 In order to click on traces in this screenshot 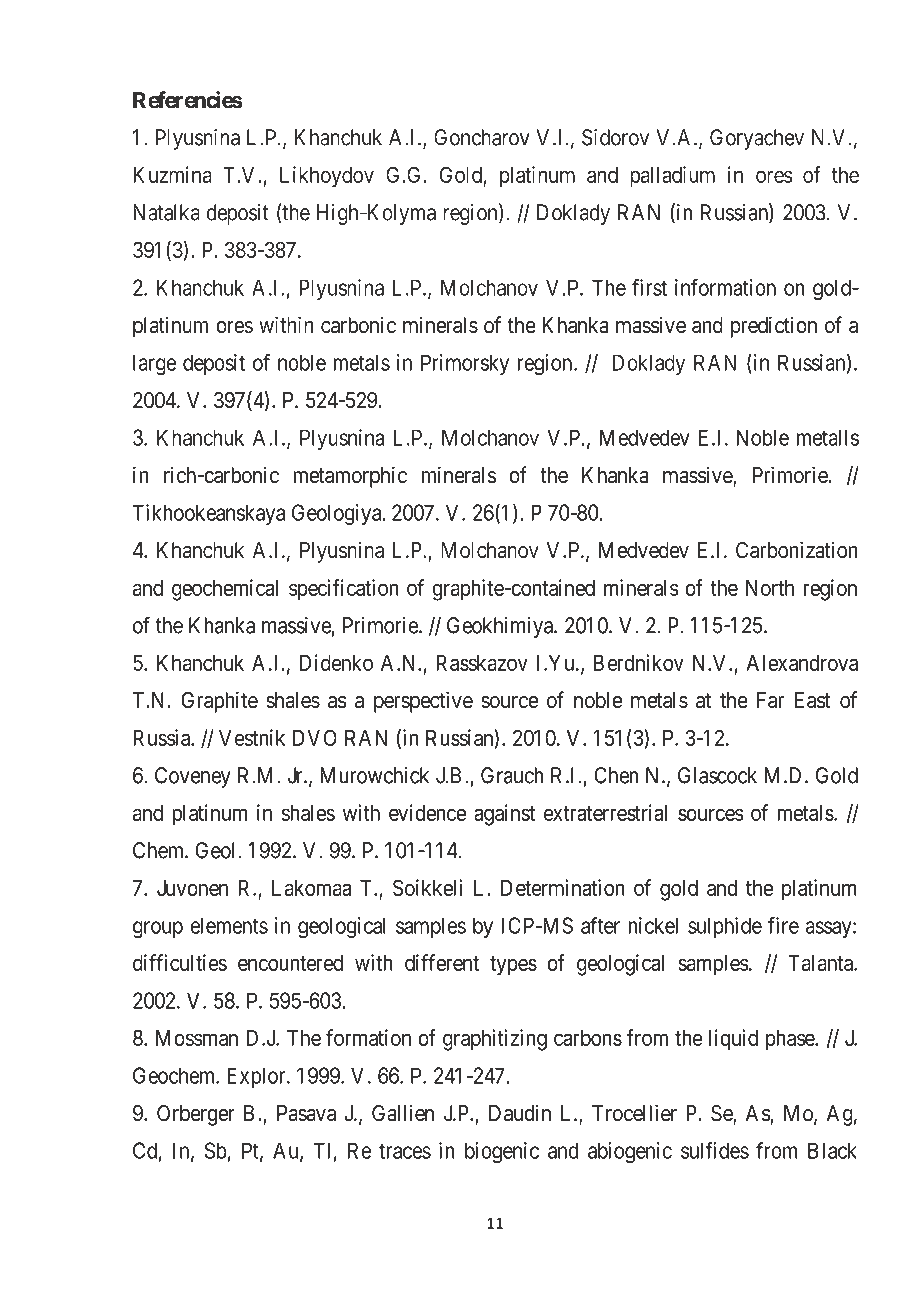, I will do `click(405, 1151)`.
